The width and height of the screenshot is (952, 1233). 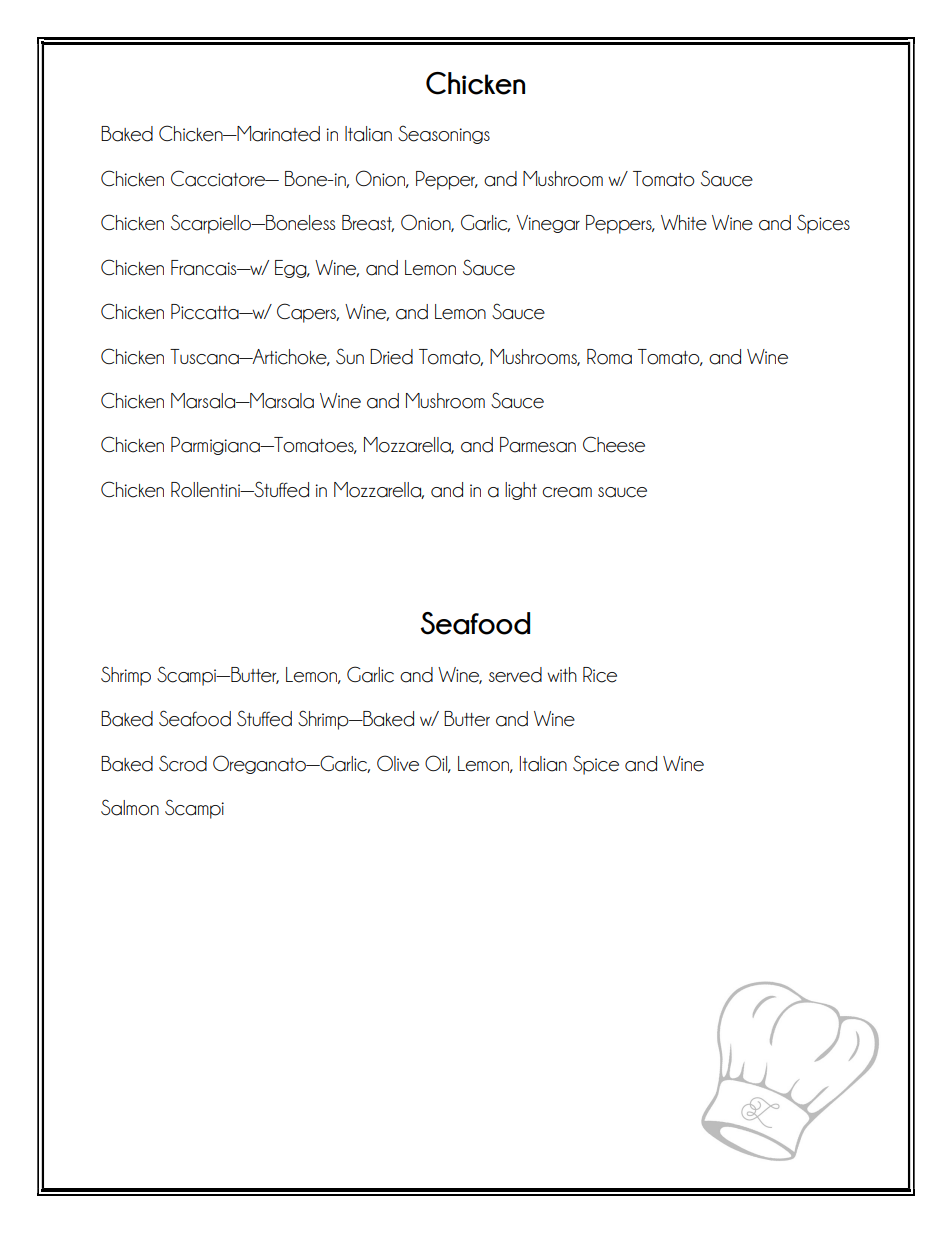 What do you see at coordinates (391, 357) in the screenshot?
I see `Dried` at bounding box center [391, 357].
